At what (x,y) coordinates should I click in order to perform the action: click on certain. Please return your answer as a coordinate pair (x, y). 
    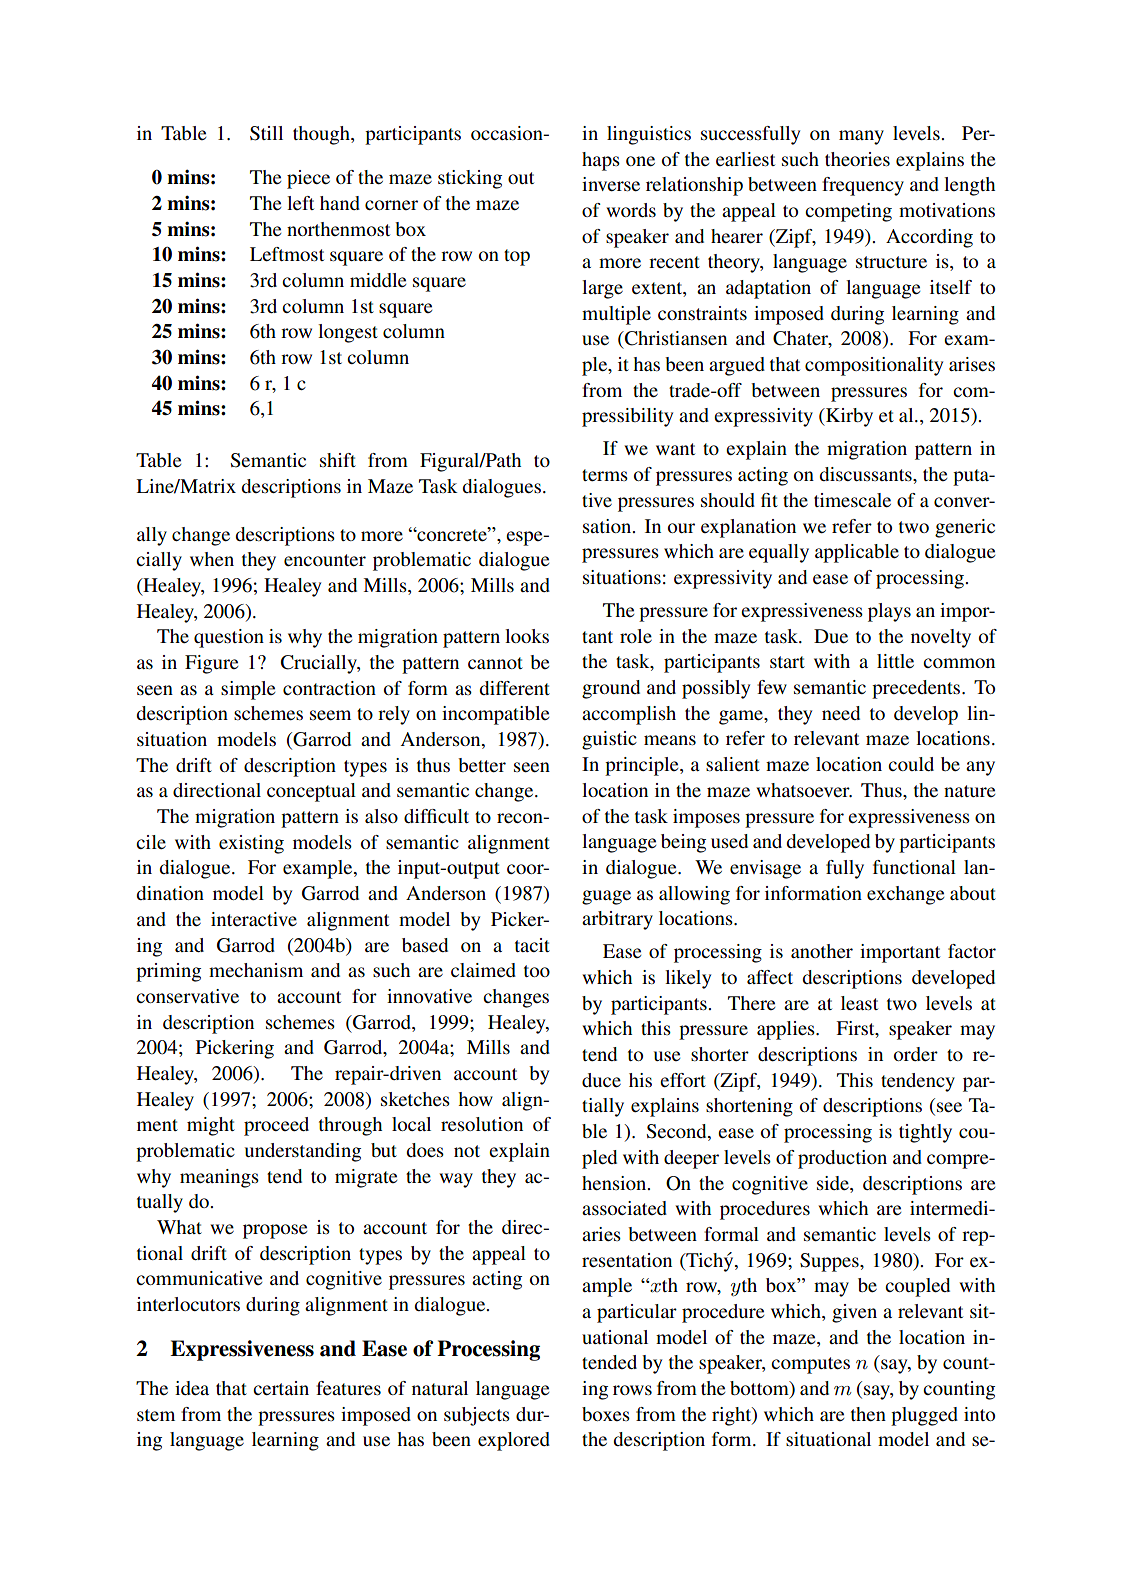
    Looking at the image, I should click on (281, 1388).
